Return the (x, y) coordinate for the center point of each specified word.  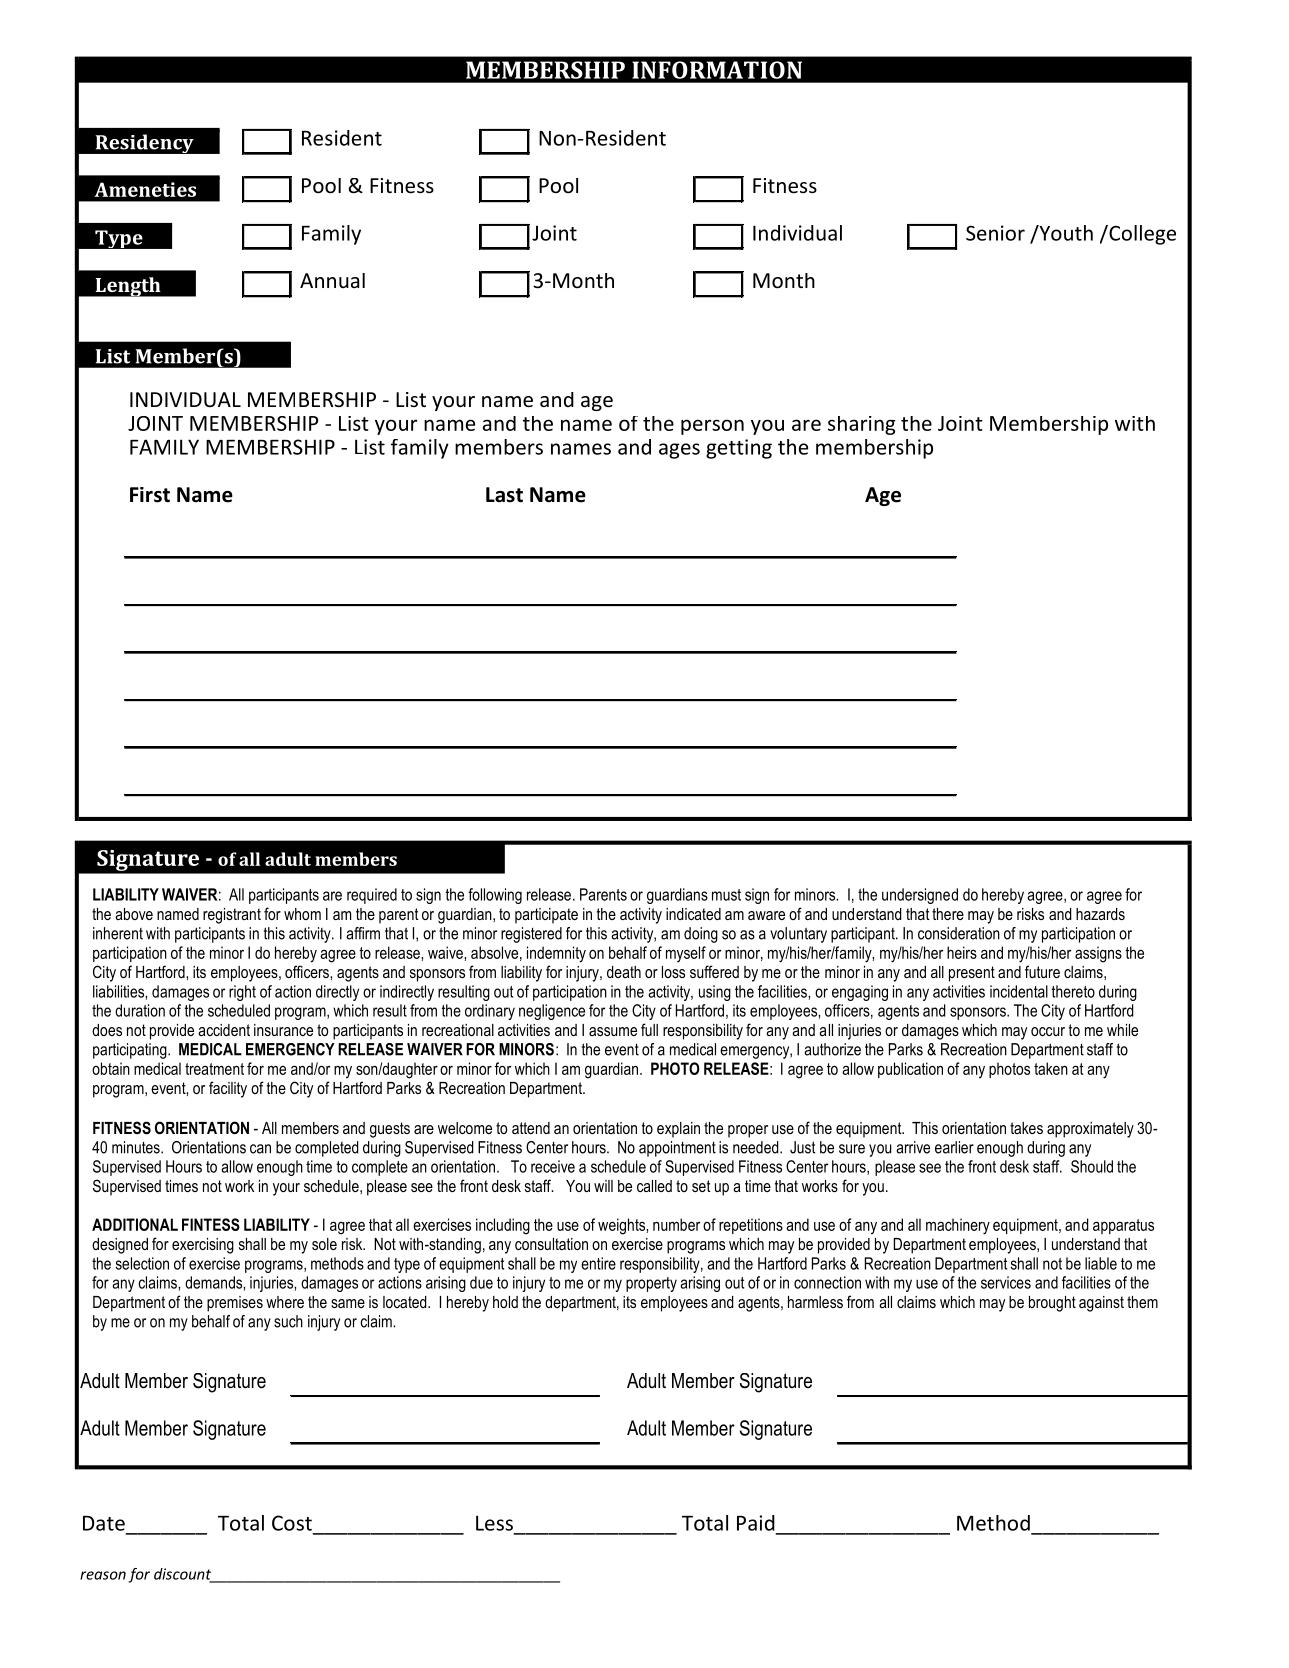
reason (103, 1575)
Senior (995, 233)
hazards (1100, 914)
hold (505, 1302)
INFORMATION (717, 70)
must (726, 895)
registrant (232, 916)
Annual (332, 280)
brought (1052, 1304)
